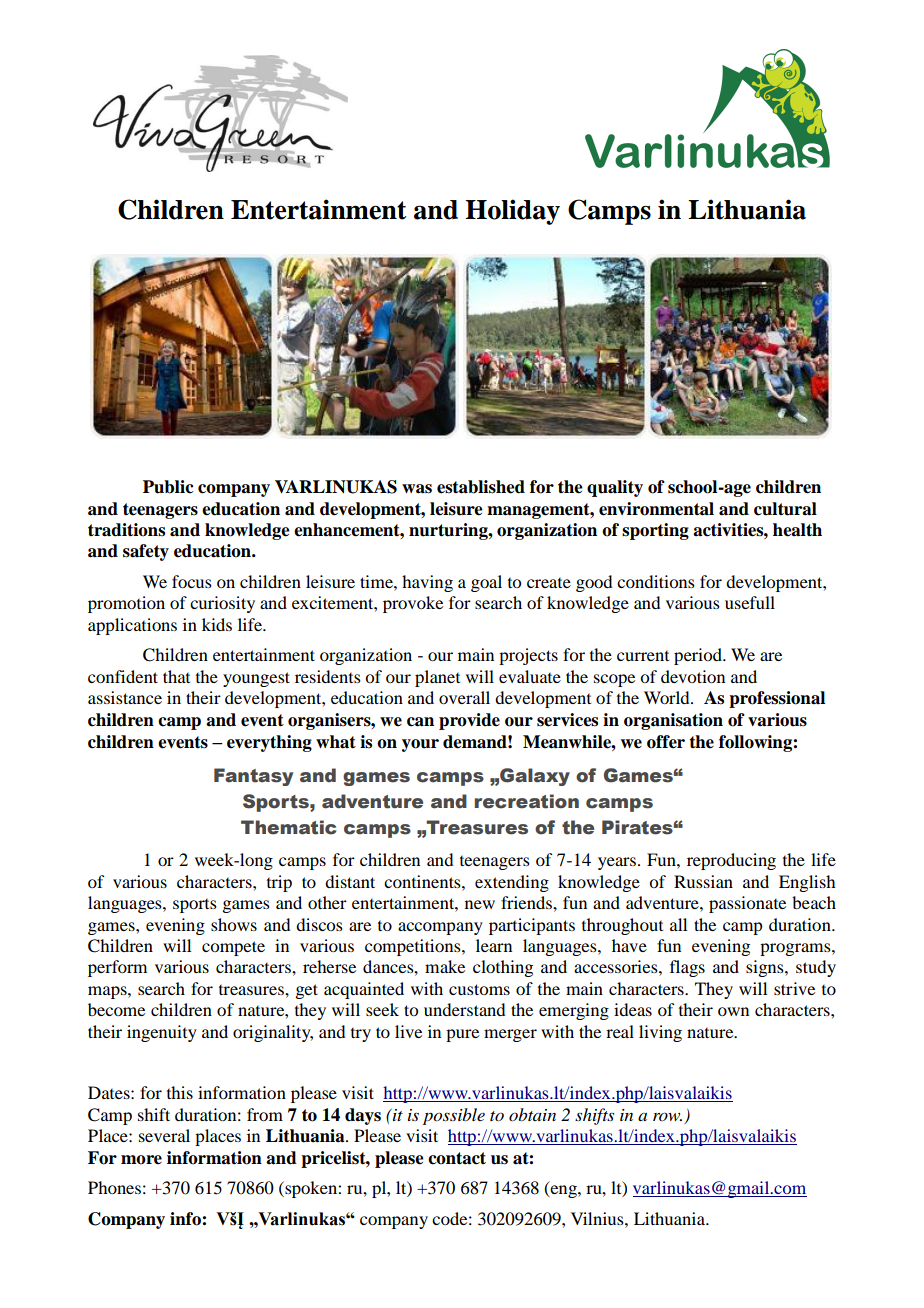 The height and width of the image is (1308, 924). What do you see at coordinates (457, 1158) in the image?
I see `contact` at bounding box center [457, 1158].
